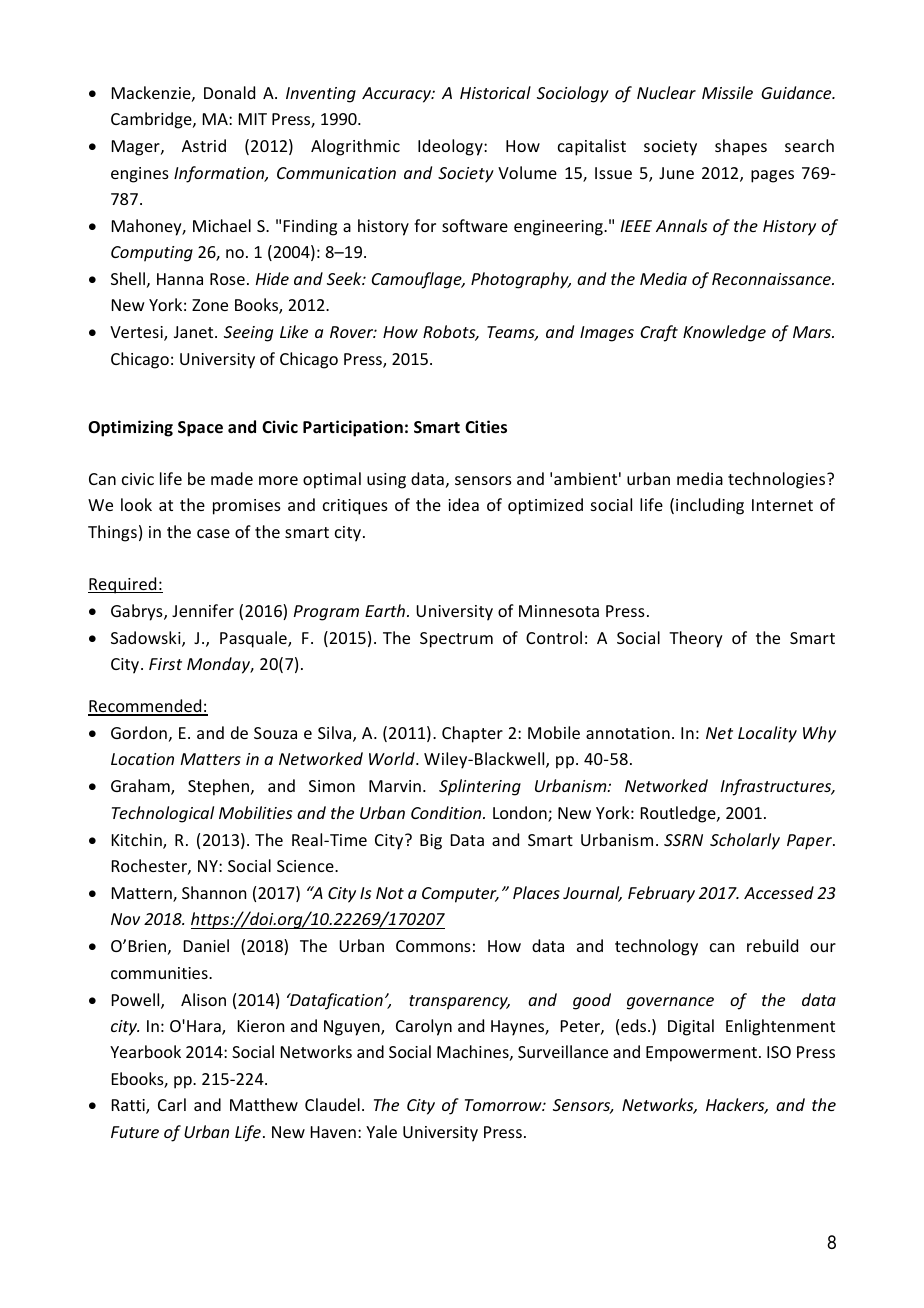  What do you see at coordinates (211, 759) in the image?
I see `Matters` at bounding box center [211, 759].
